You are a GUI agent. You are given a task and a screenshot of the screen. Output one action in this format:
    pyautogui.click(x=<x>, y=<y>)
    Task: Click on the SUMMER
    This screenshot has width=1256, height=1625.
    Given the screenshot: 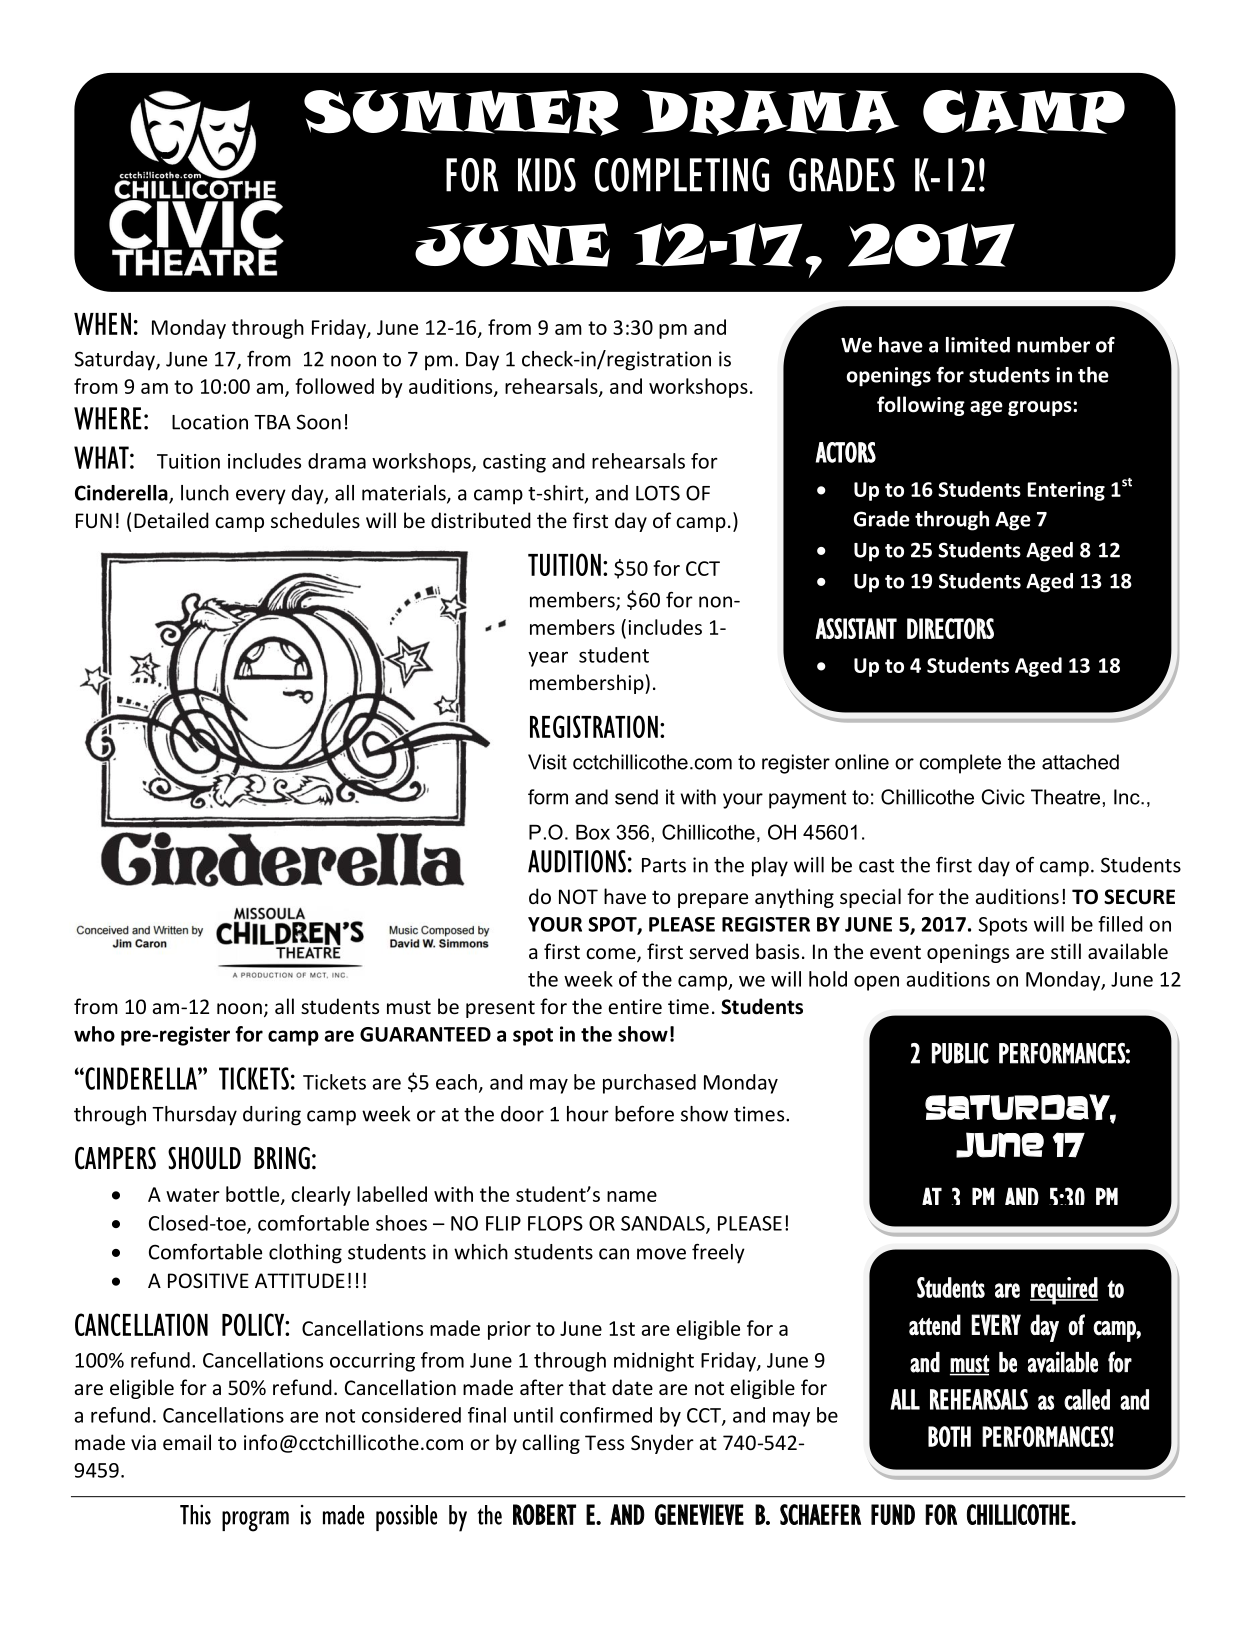 What is the action you would take?
    pyautogui.click(x=461, y=113)
